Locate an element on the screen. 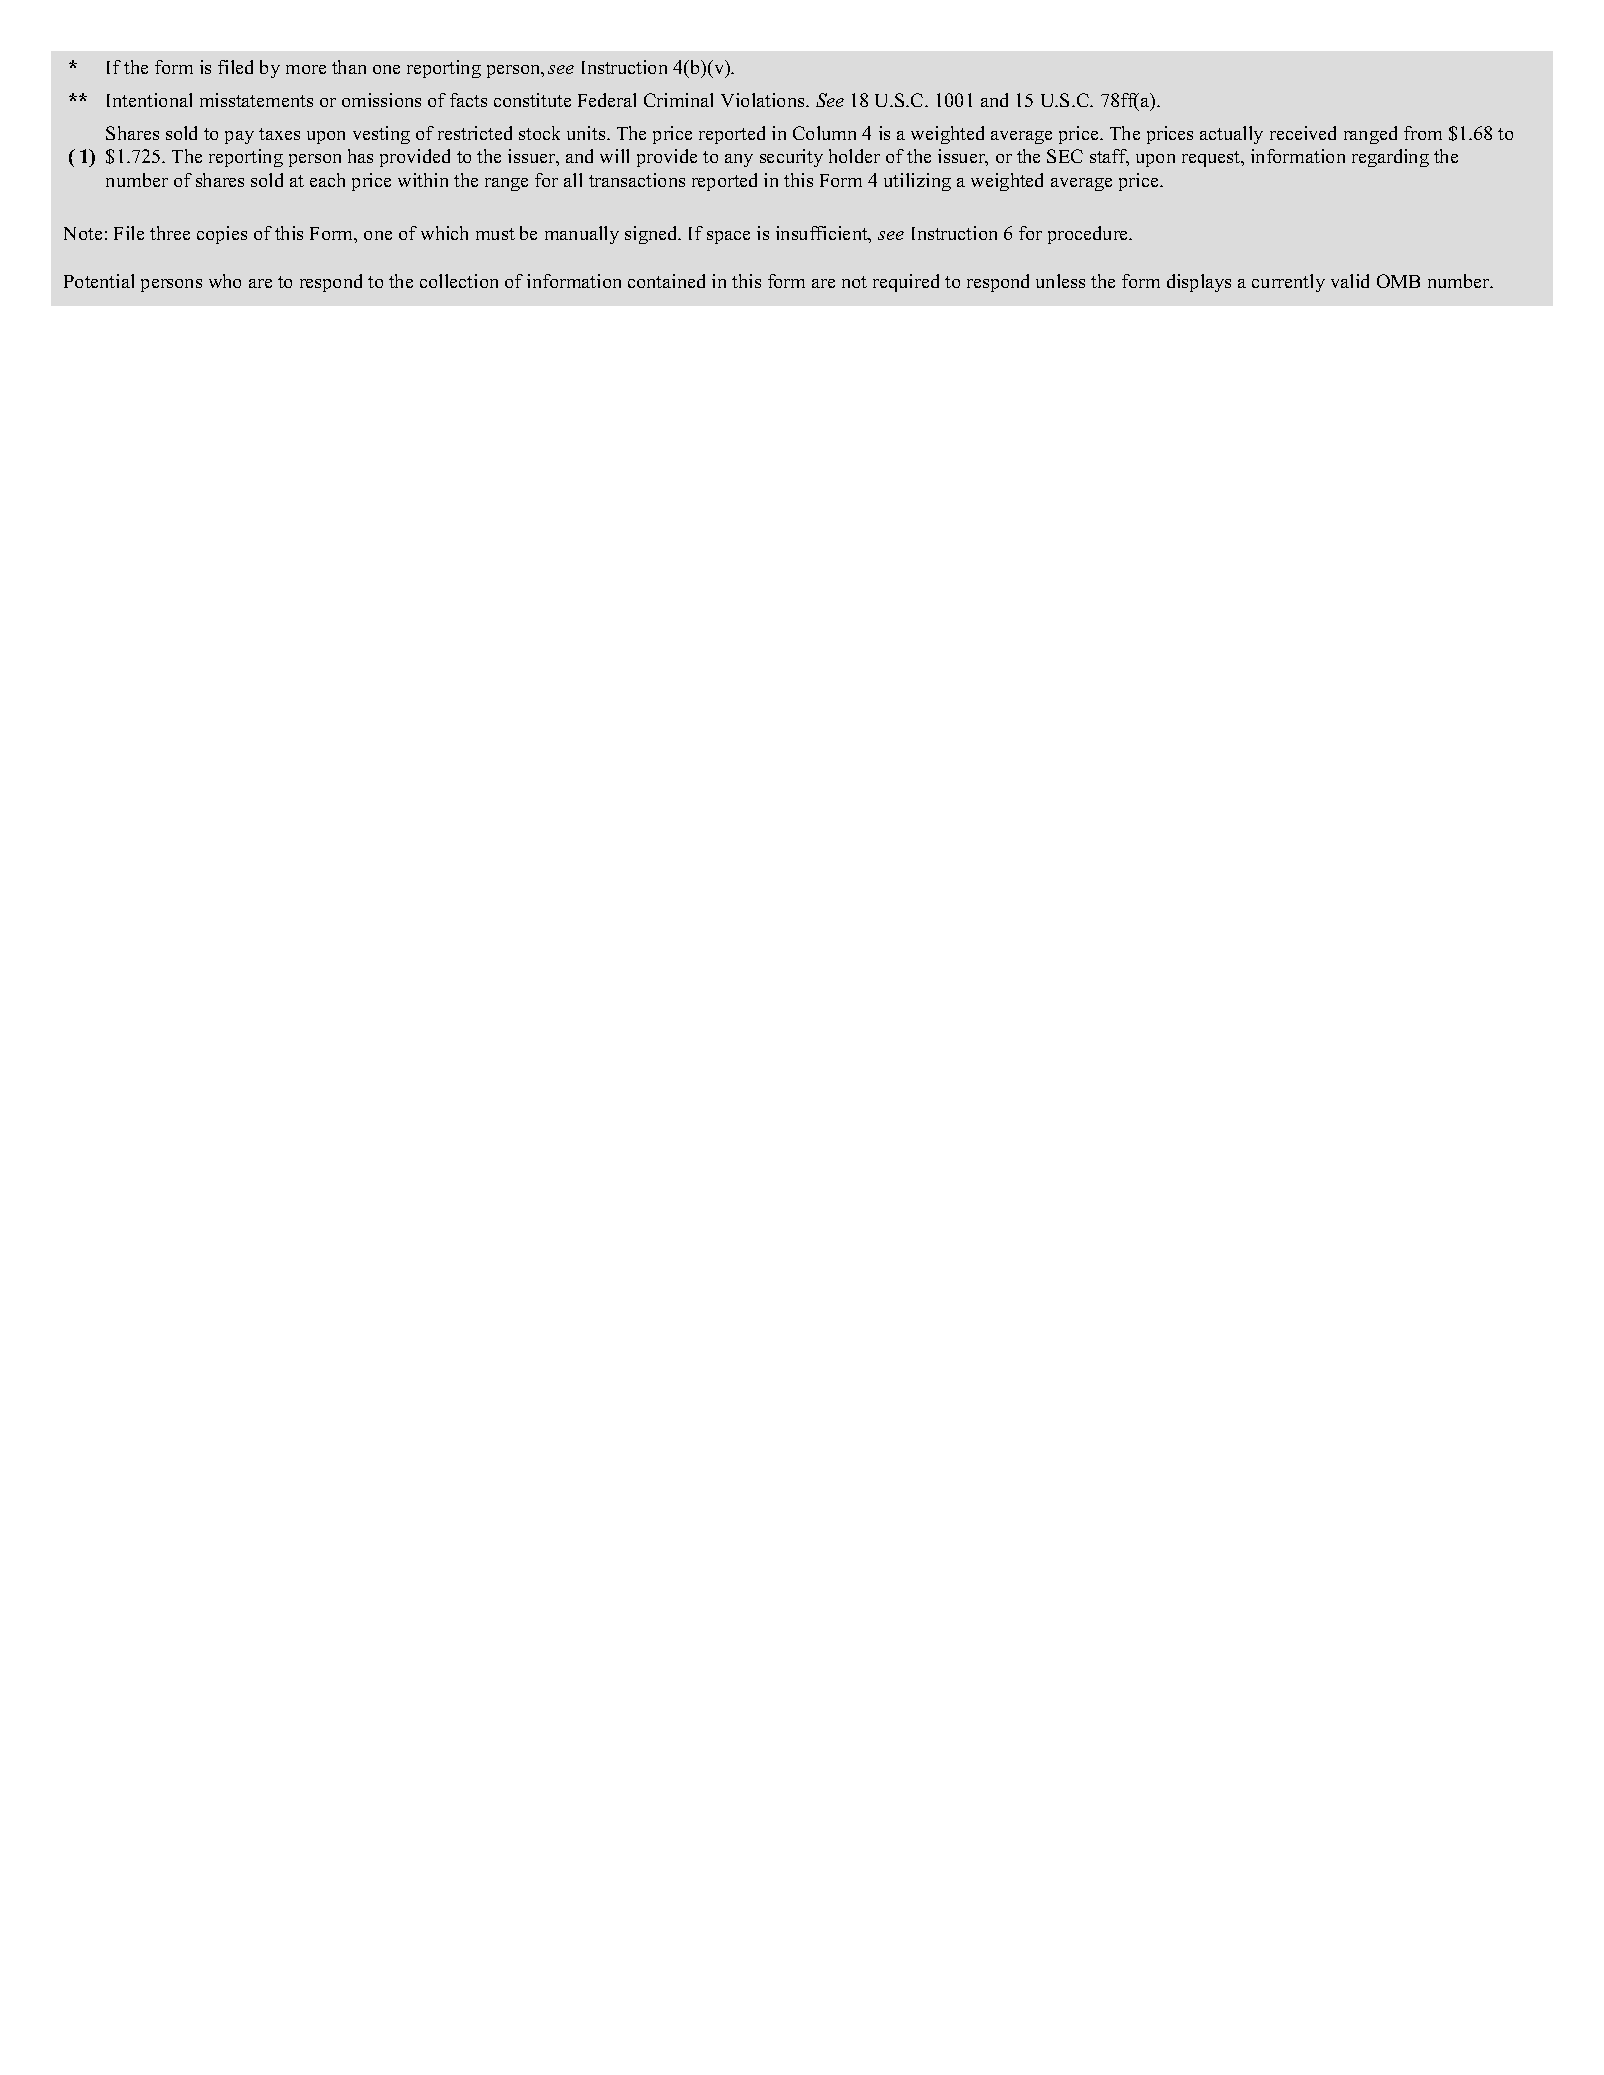 The width and height of the screenshot is (1604, 2075). procedure is located at coordinates (1089, 235).
